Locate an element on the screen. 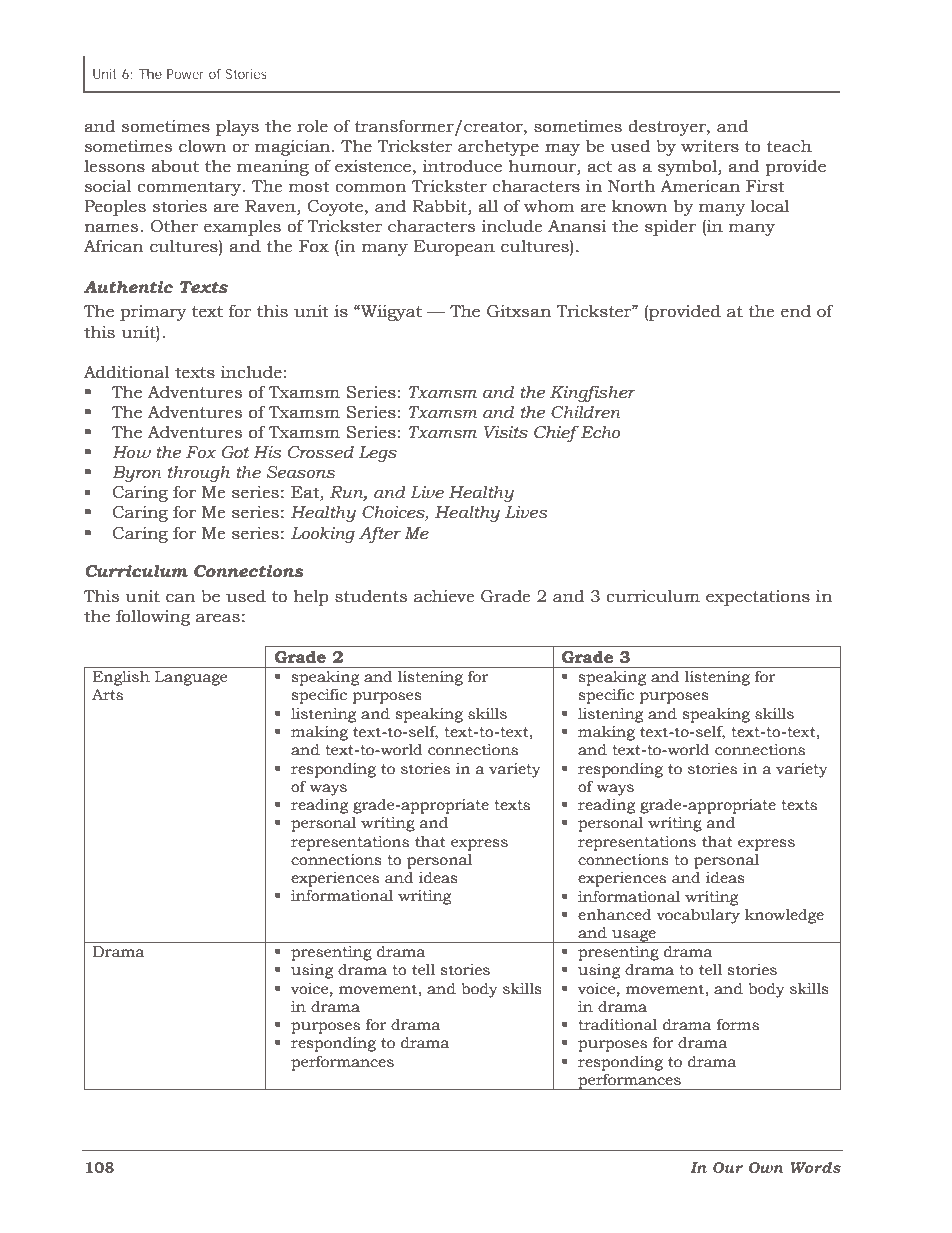  achieve is located at coordinates (444, 596).
